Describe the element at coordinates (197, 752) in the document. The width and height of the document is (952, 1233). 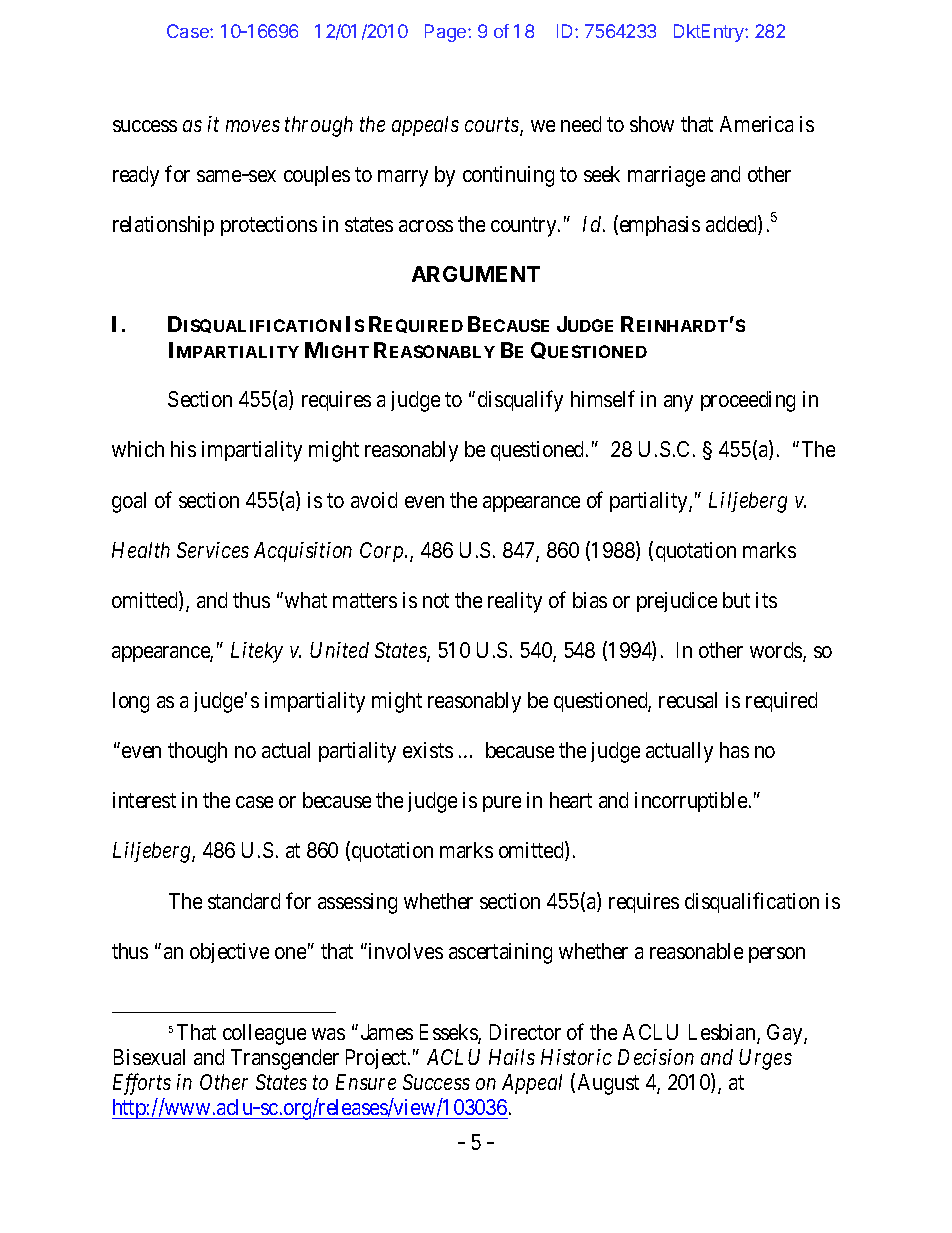
I see `though` at that location.
